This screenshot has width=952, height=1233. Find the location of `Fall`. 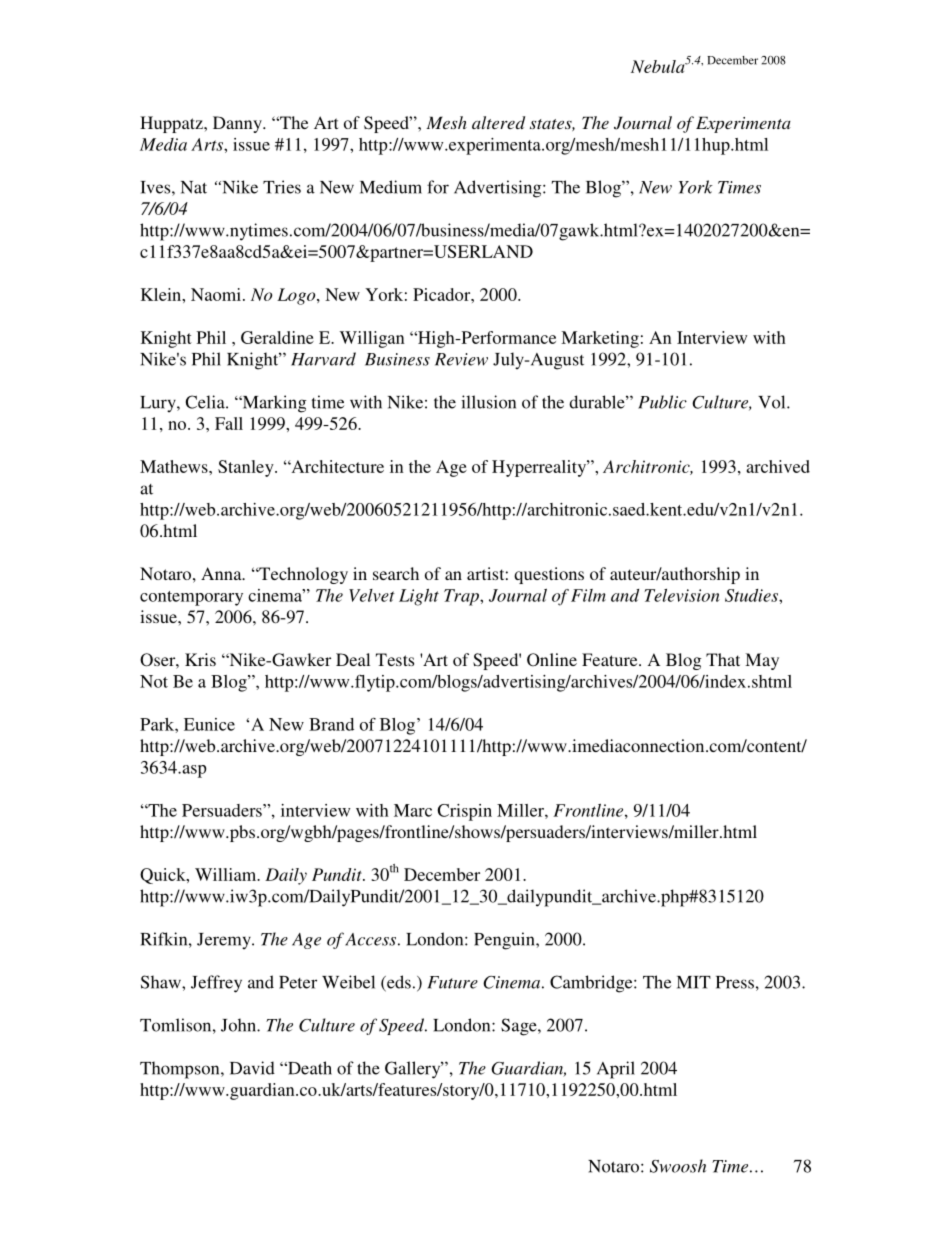

Fall is located at coordinates (229, 423).
